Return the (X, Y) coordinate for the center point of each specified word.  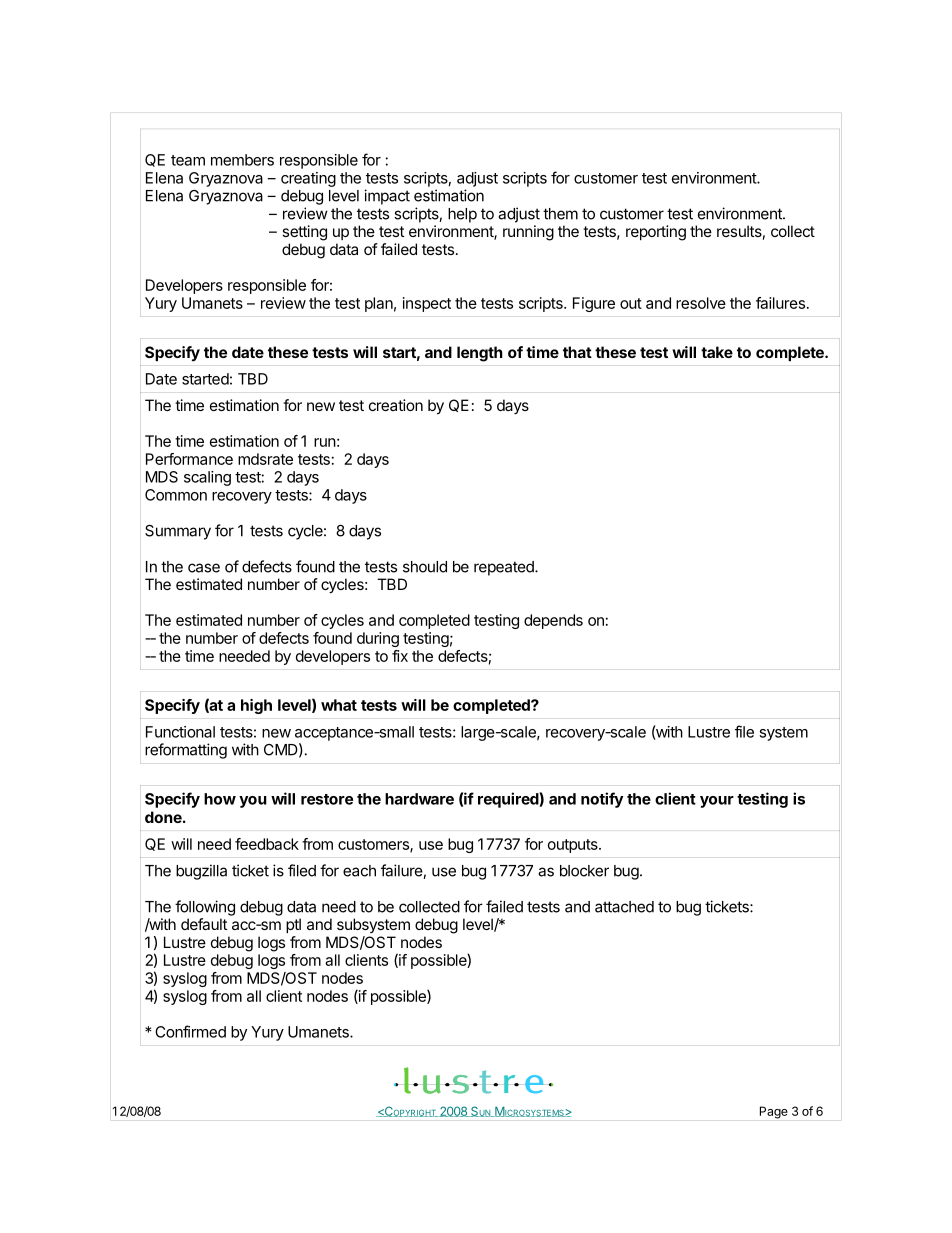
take (717, 352)
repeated (505, 568)
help (462, 215)
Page (774, 1112)
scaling (207, 478)
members (242, 160)
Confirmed (190, 1031)
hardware (419, 799)
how (220, 799)
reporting (656, 233)
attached (624, 907)
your (717, 802)
